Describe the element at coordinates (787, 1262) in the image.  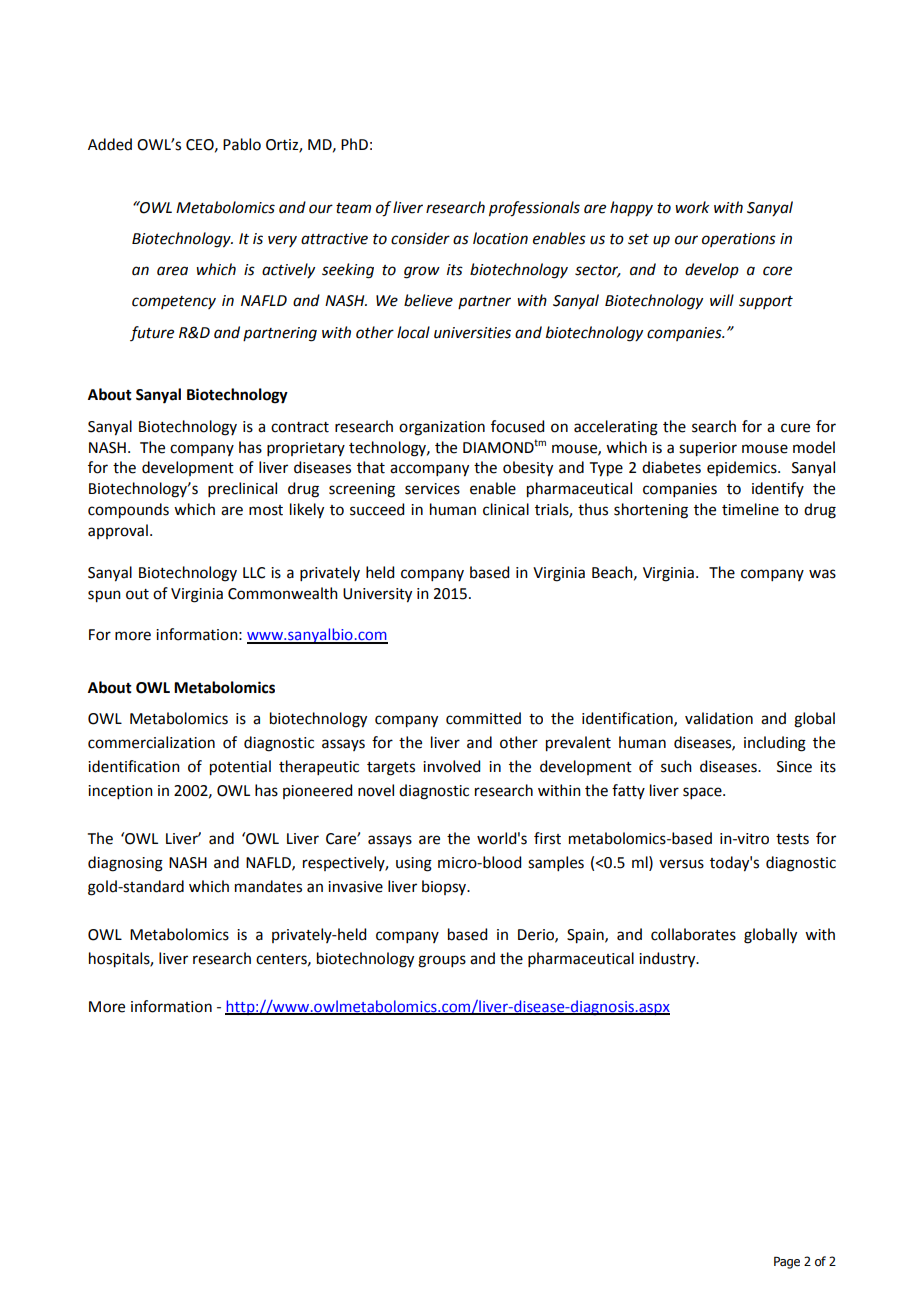
I see `Page` at that location.
